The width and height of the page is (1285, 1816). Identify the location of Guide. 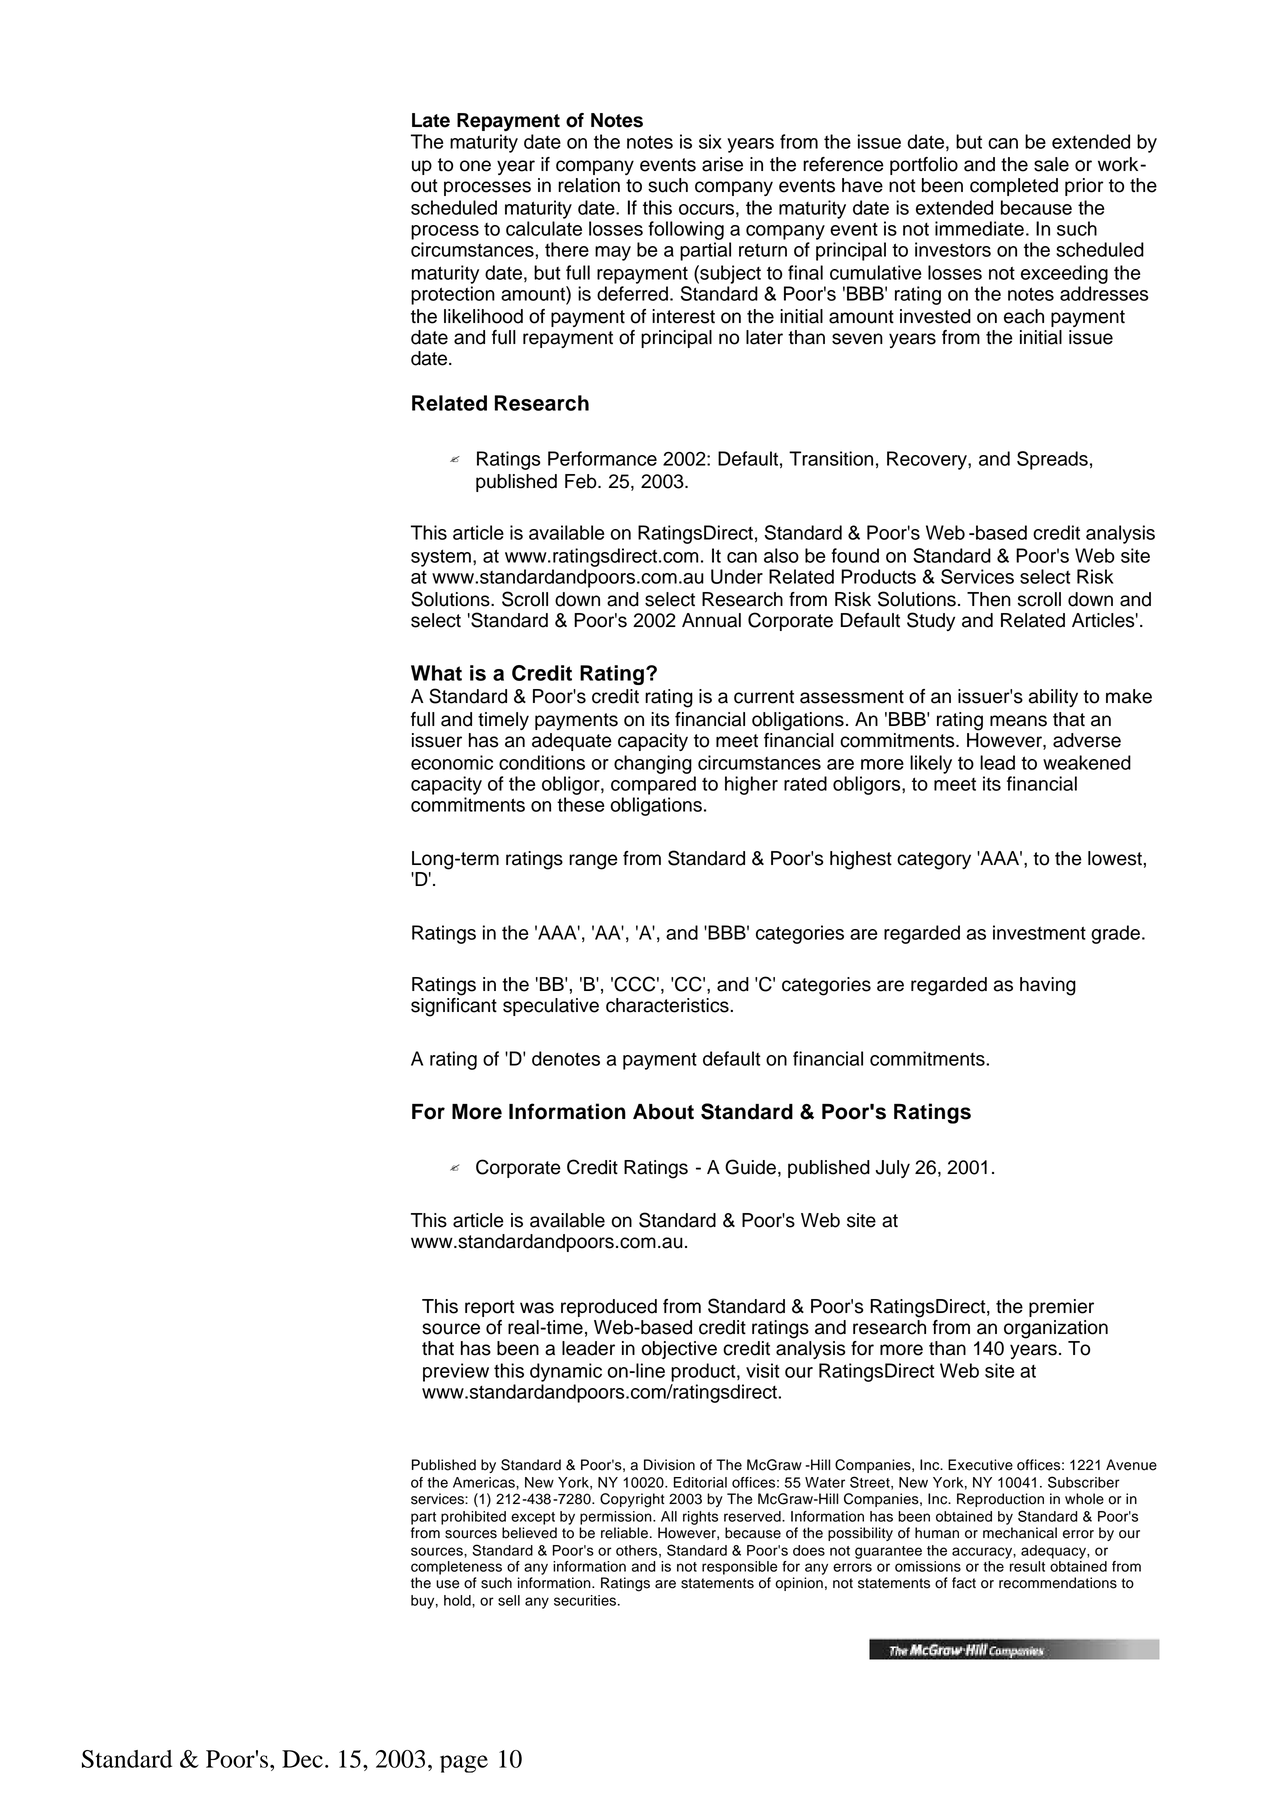
(750, 1167).
